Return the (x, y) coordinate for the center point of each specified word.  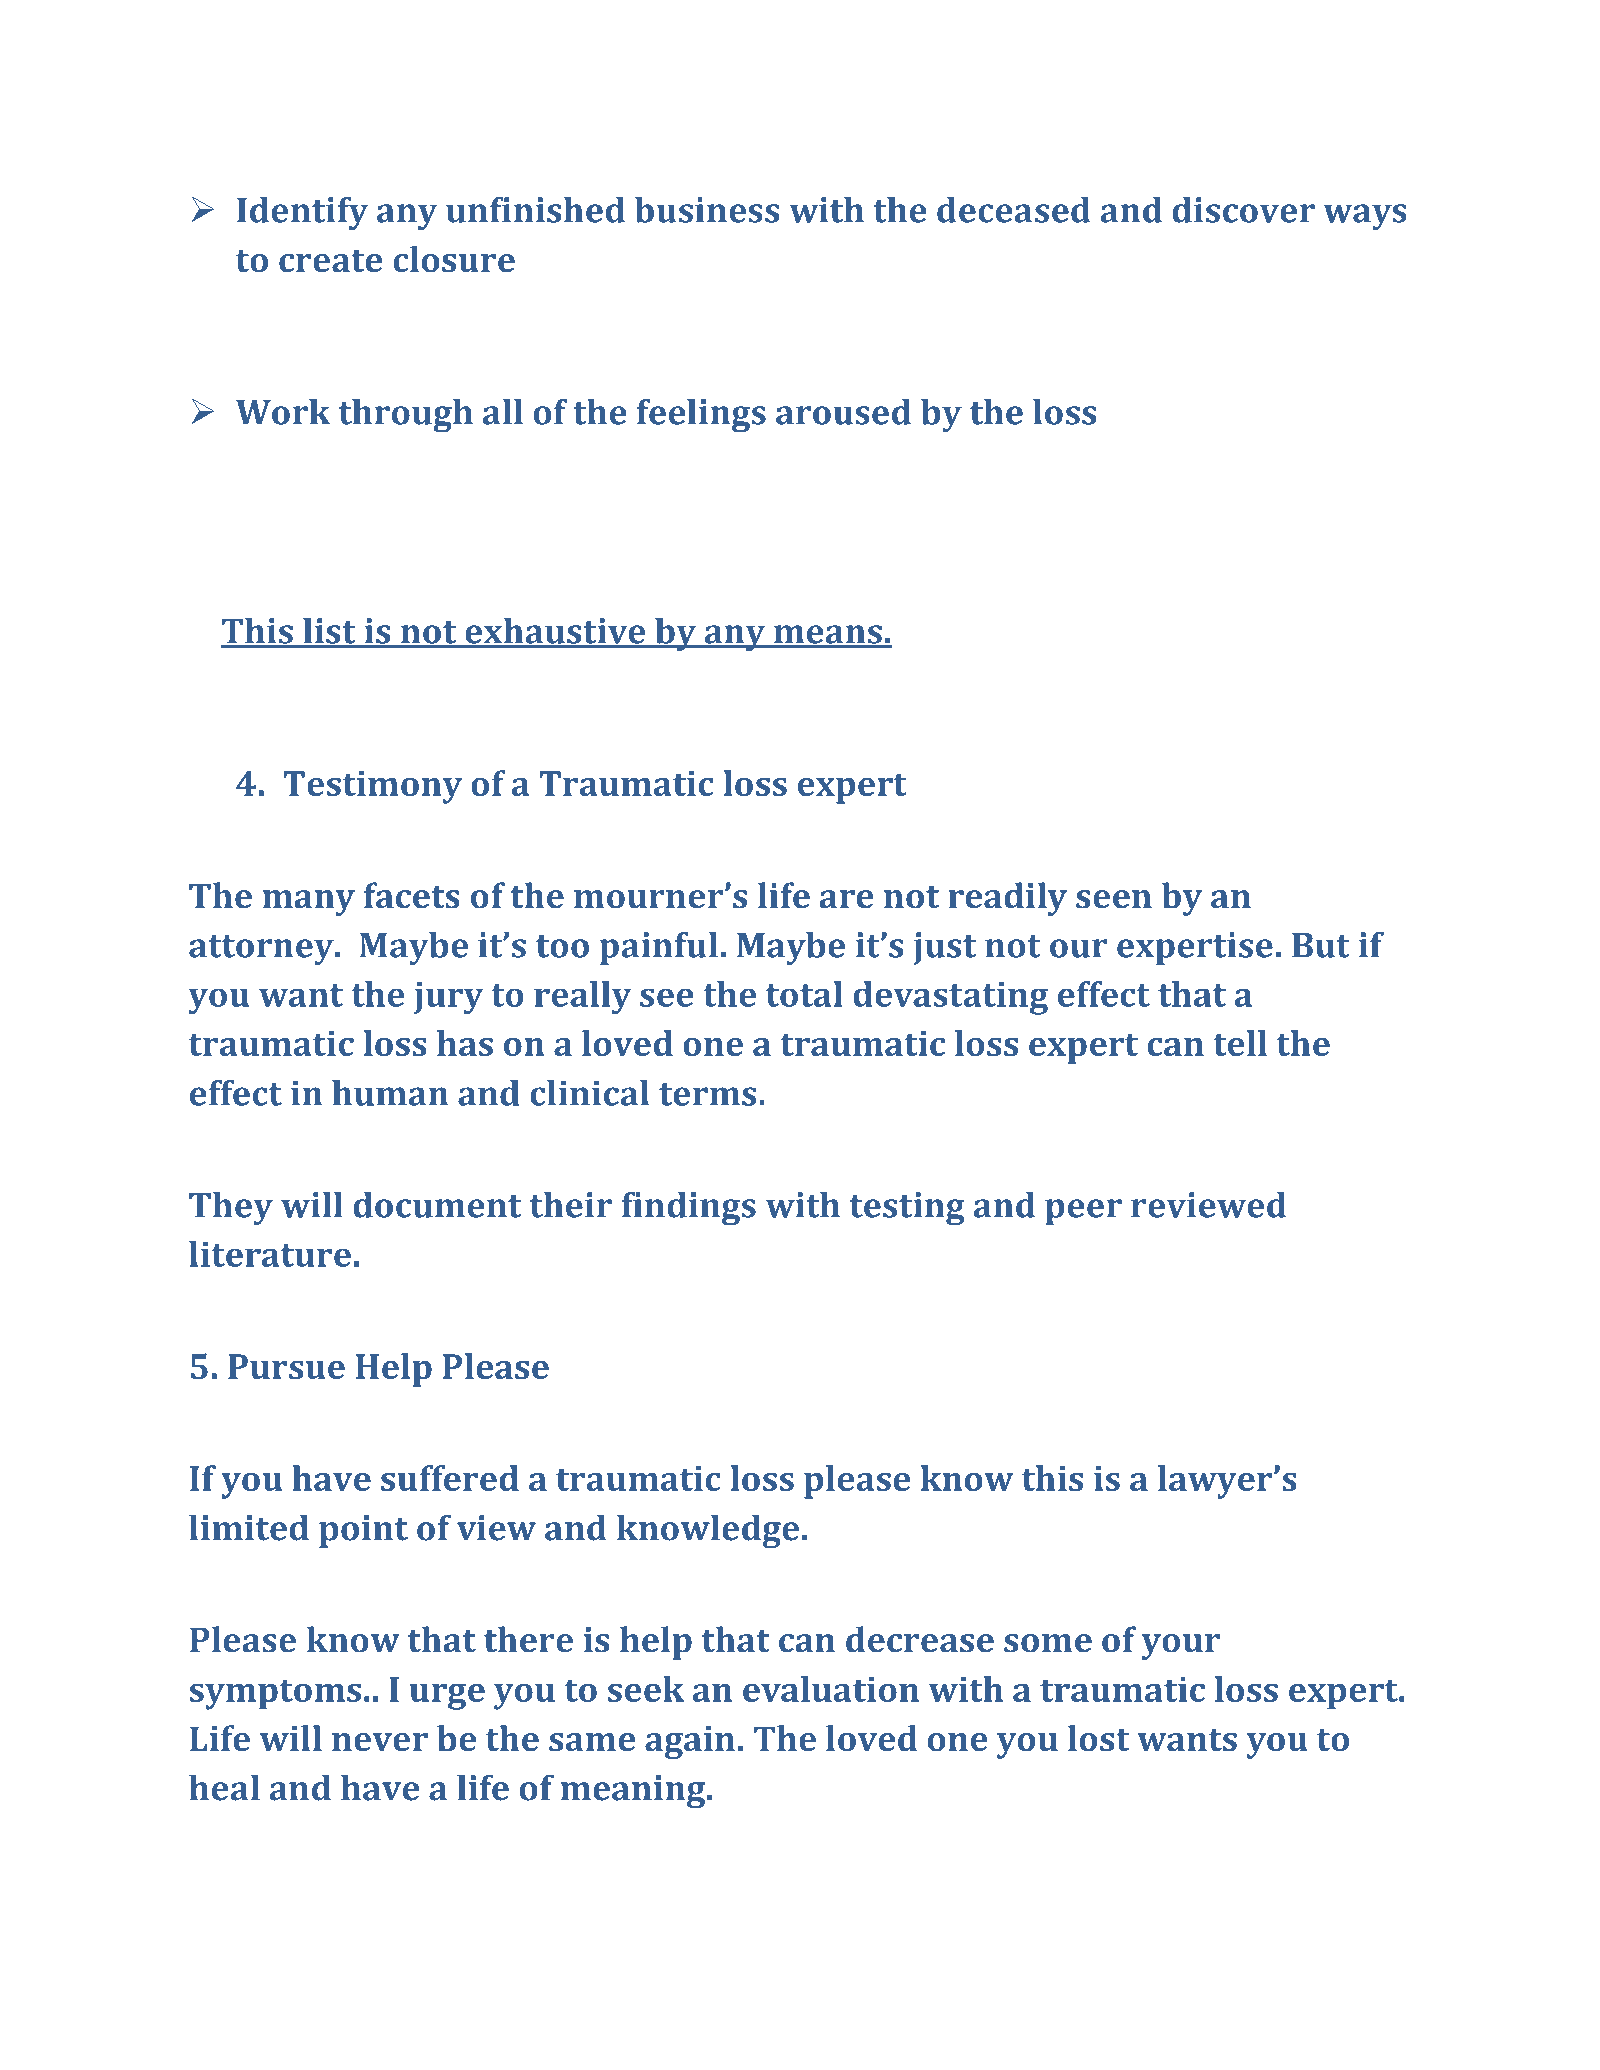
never (380, 1742)
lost (1098, 1738)
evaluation (831, 1689)
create (331, 261)
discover (1244, 210)
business (707, 210)
